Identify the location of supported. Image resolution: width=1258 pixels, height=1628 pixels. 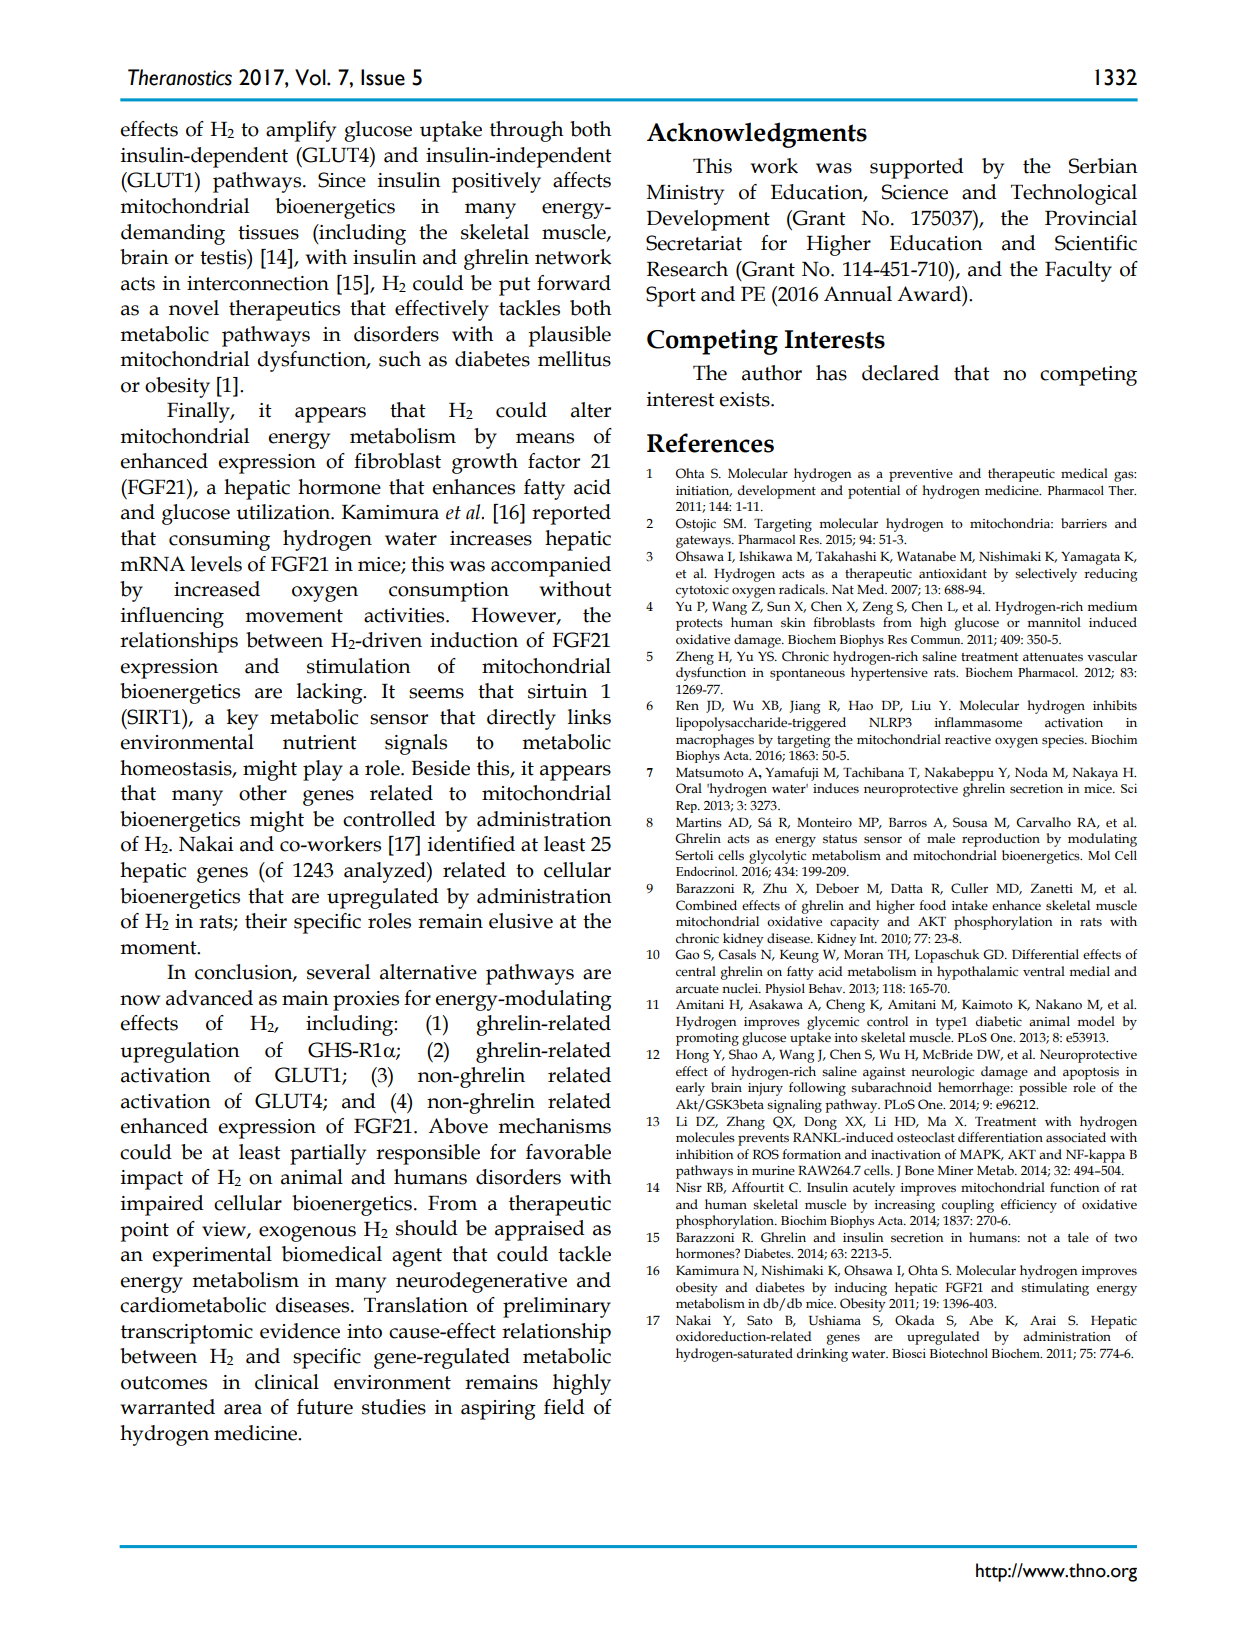
(917, 168).
